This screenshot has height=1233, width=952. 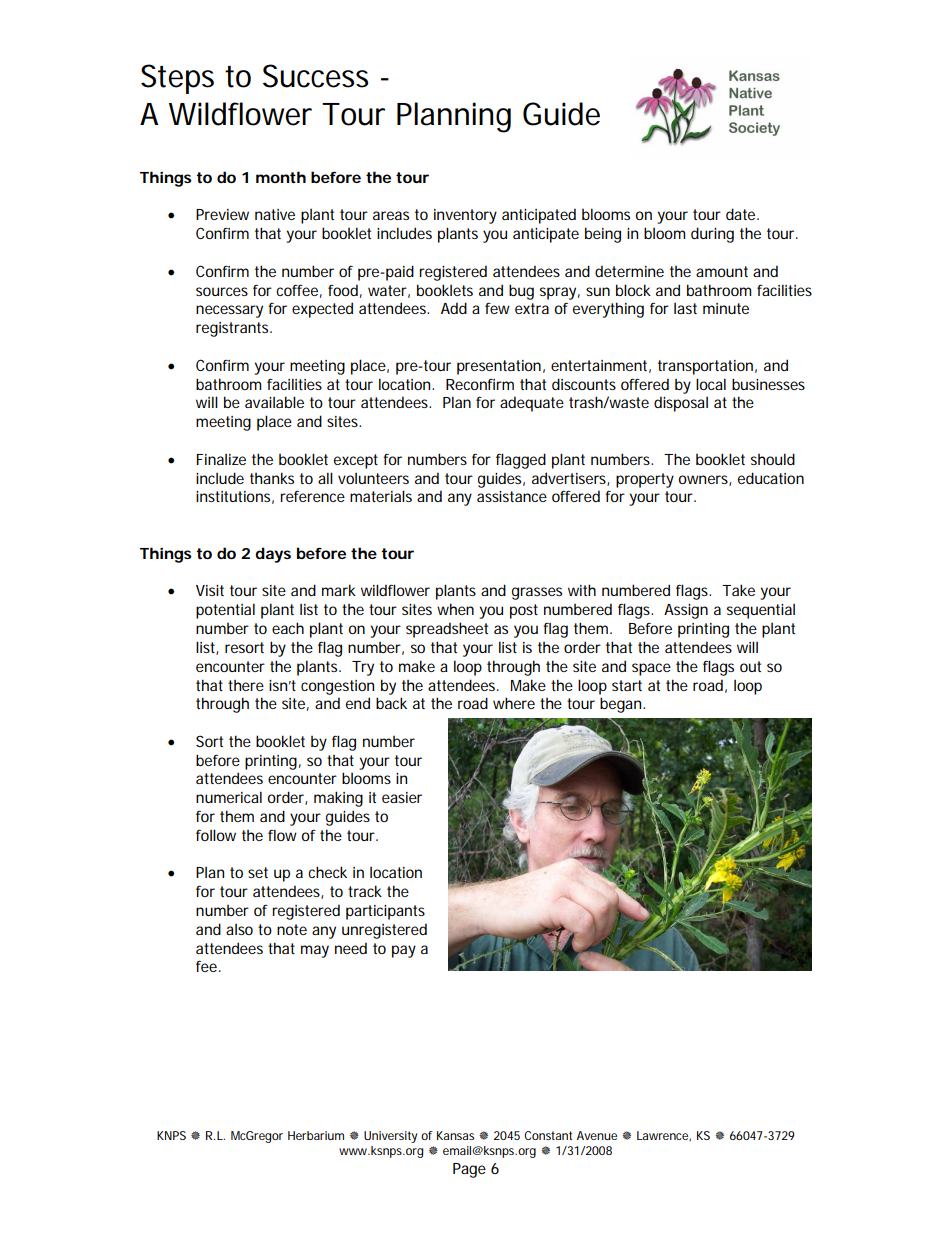 I want to click on Kansas, so click(x=455, y=1135).
